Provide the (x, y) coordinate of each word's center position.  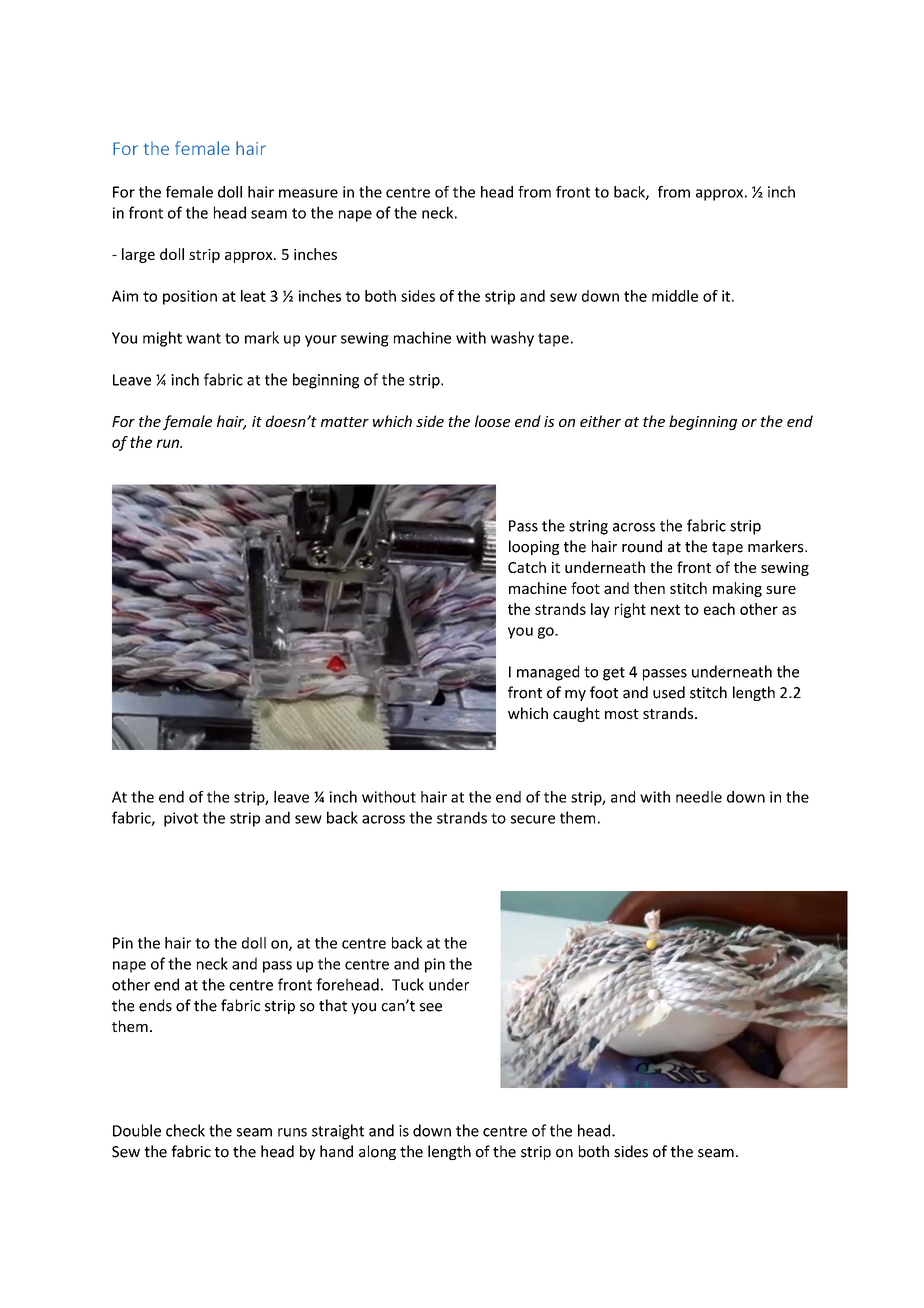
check (185, 1130)
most (622, 714)
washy (512, 339)
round (642, 546)
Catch (527, 567)
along (377, 1152)
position (190, 297)
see (431, 1007)
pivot (181, 819)
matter (345, 422)
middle (675, 296)
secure (533, 819)
